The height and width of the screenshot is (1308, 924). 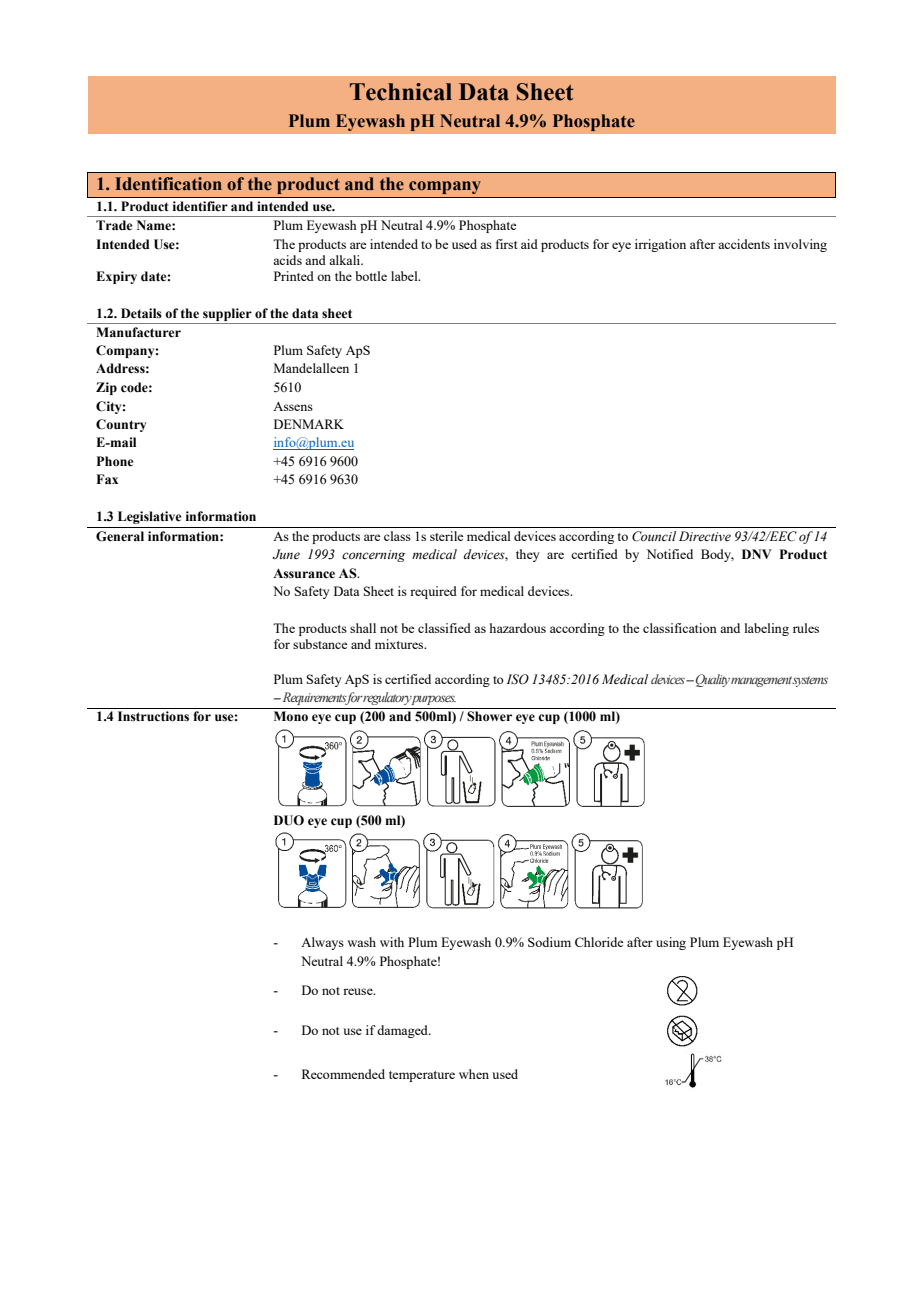 What do you see at coordinates (660, 245) in the screenshot?
I see `irrigation` at bounding box center [660, 245].
